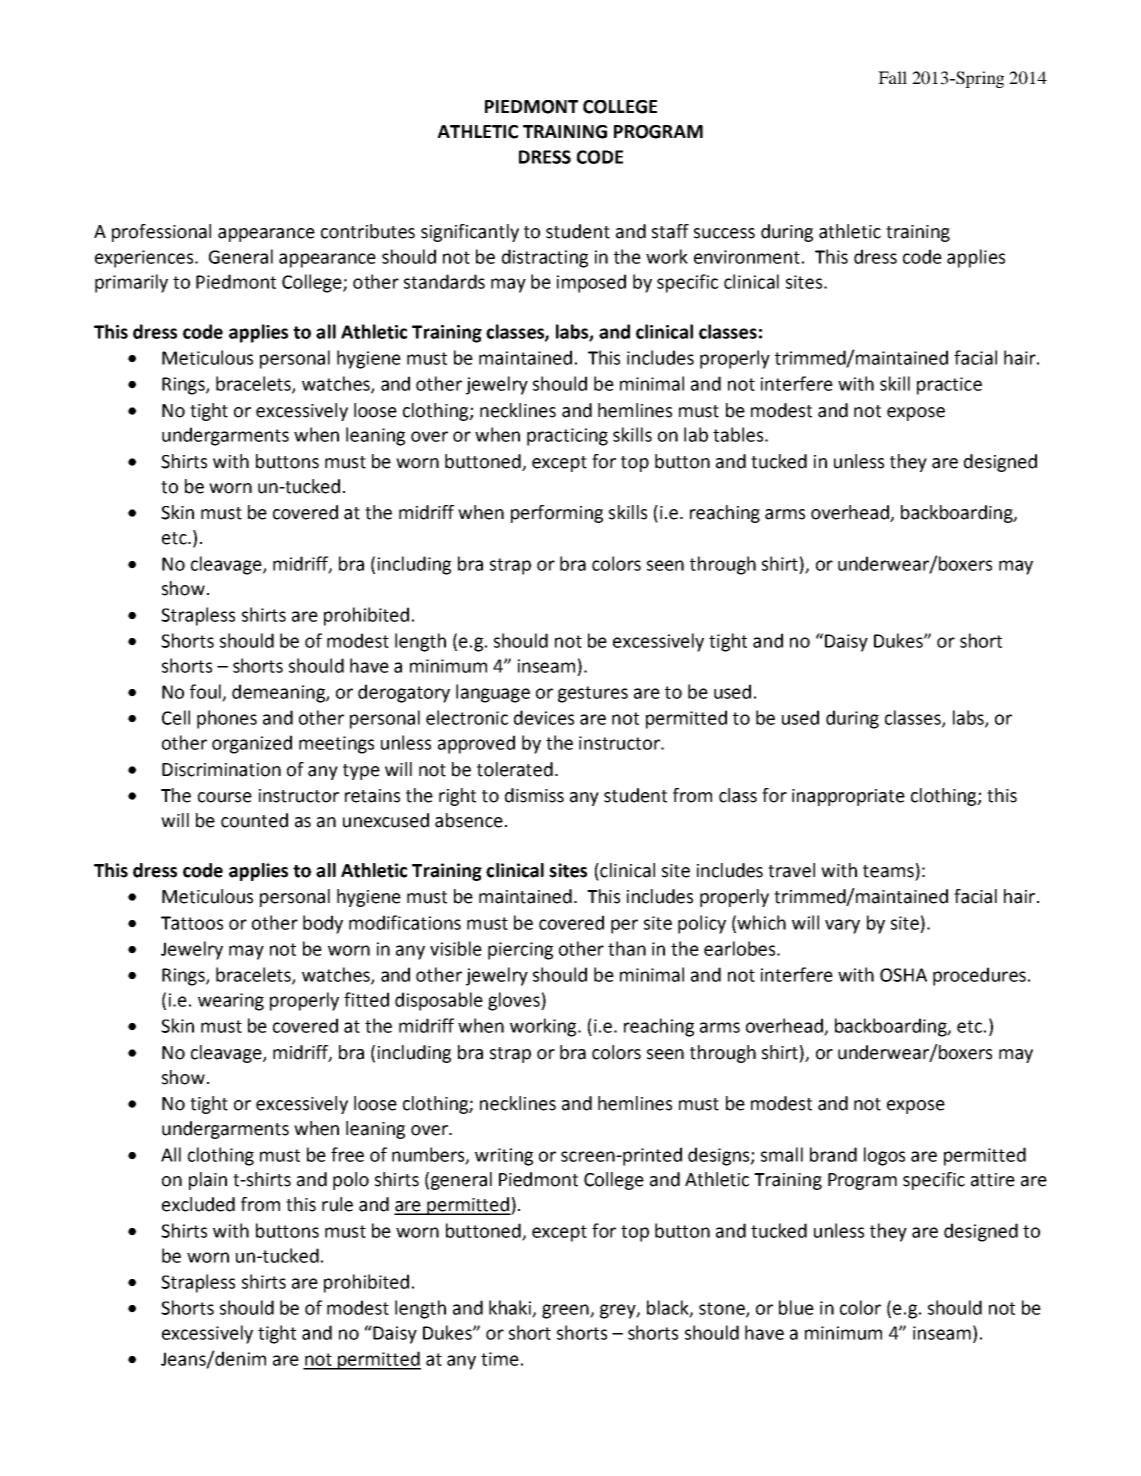  I want to click on counted, so click(254, 820).
